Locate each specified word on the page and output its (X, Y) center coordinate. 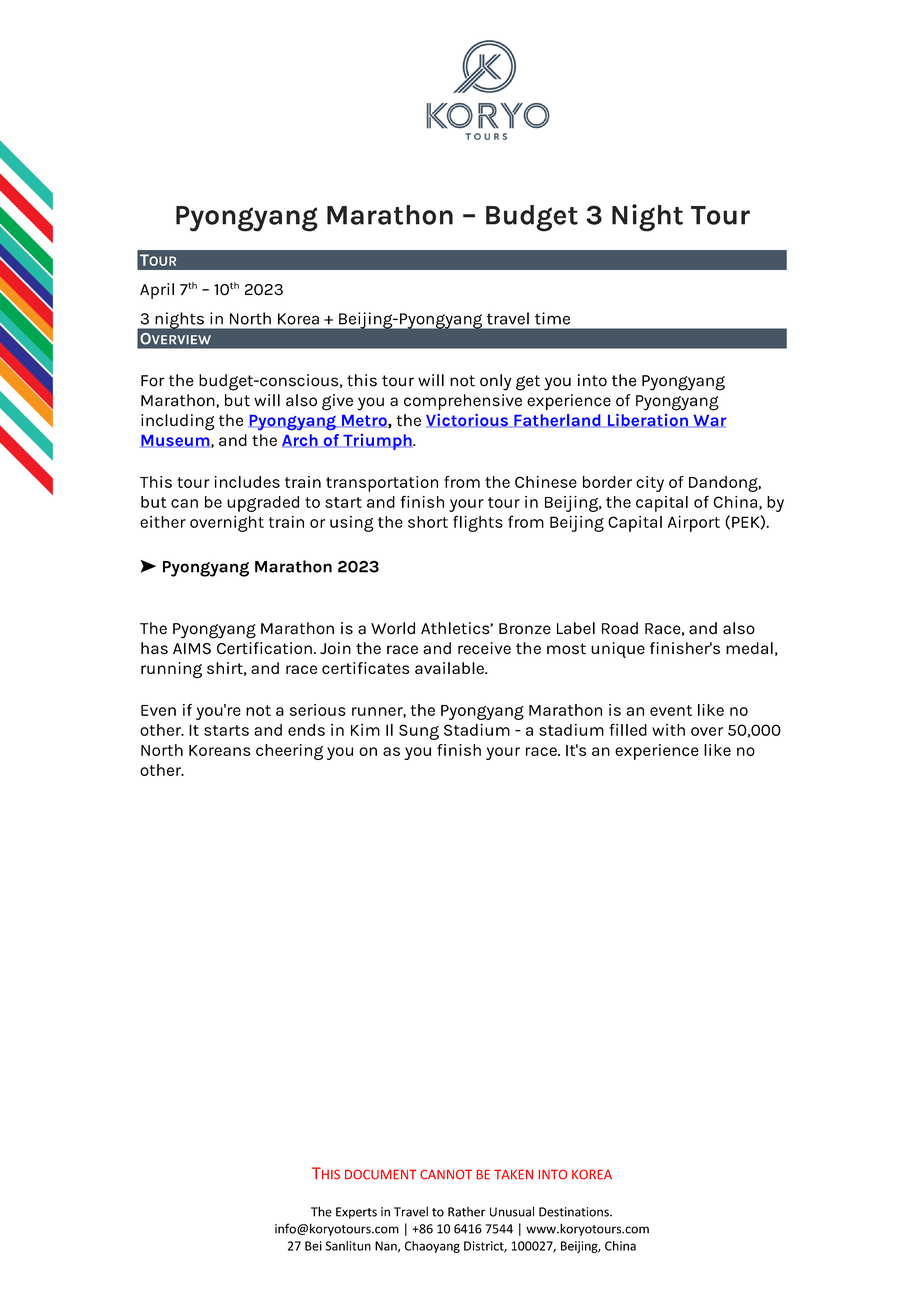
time (552, 318)
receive (484, 648)
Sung (419, 732)
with (668, 730)
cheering (289, 752)
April (157, 291)
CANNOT (446, 1174)
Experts (356, 1213)
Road (620, 628)
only (495, 382)
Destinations (575, 1212)
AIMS (192, 649)
